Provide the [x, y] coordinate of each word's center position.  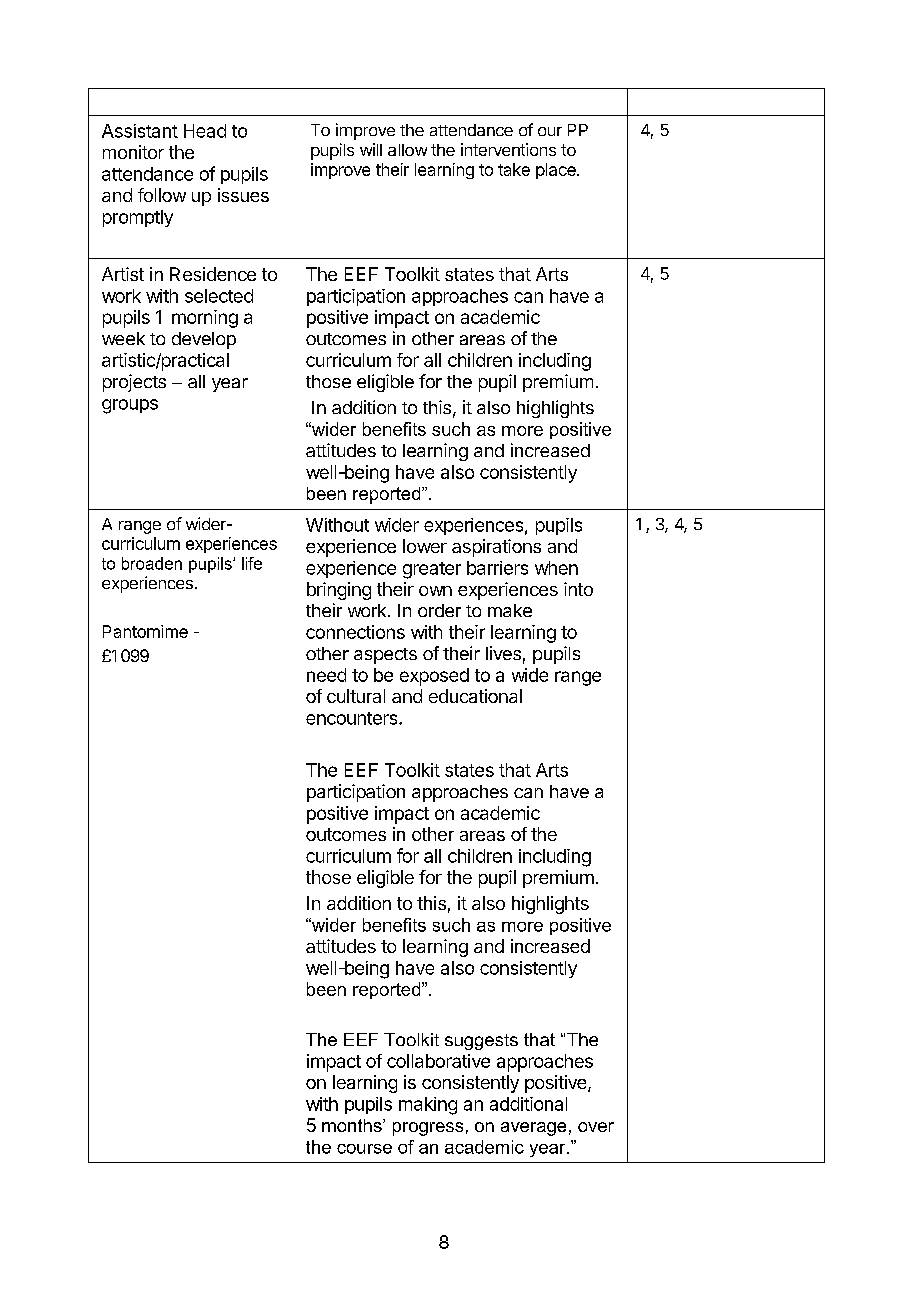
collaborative [438, 1061]
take [514, 169]
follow [162, 195]
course [364, 1149]
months [353, 1125]
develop [204, 340]
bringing [339, 591]
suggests [481, 1042]
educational [475, 696]
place [557, 171]
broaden [152, 563]
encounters [353, 718]
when [556, 568]
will [371, 149]
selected [219, 296]
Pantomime [145, 631]
